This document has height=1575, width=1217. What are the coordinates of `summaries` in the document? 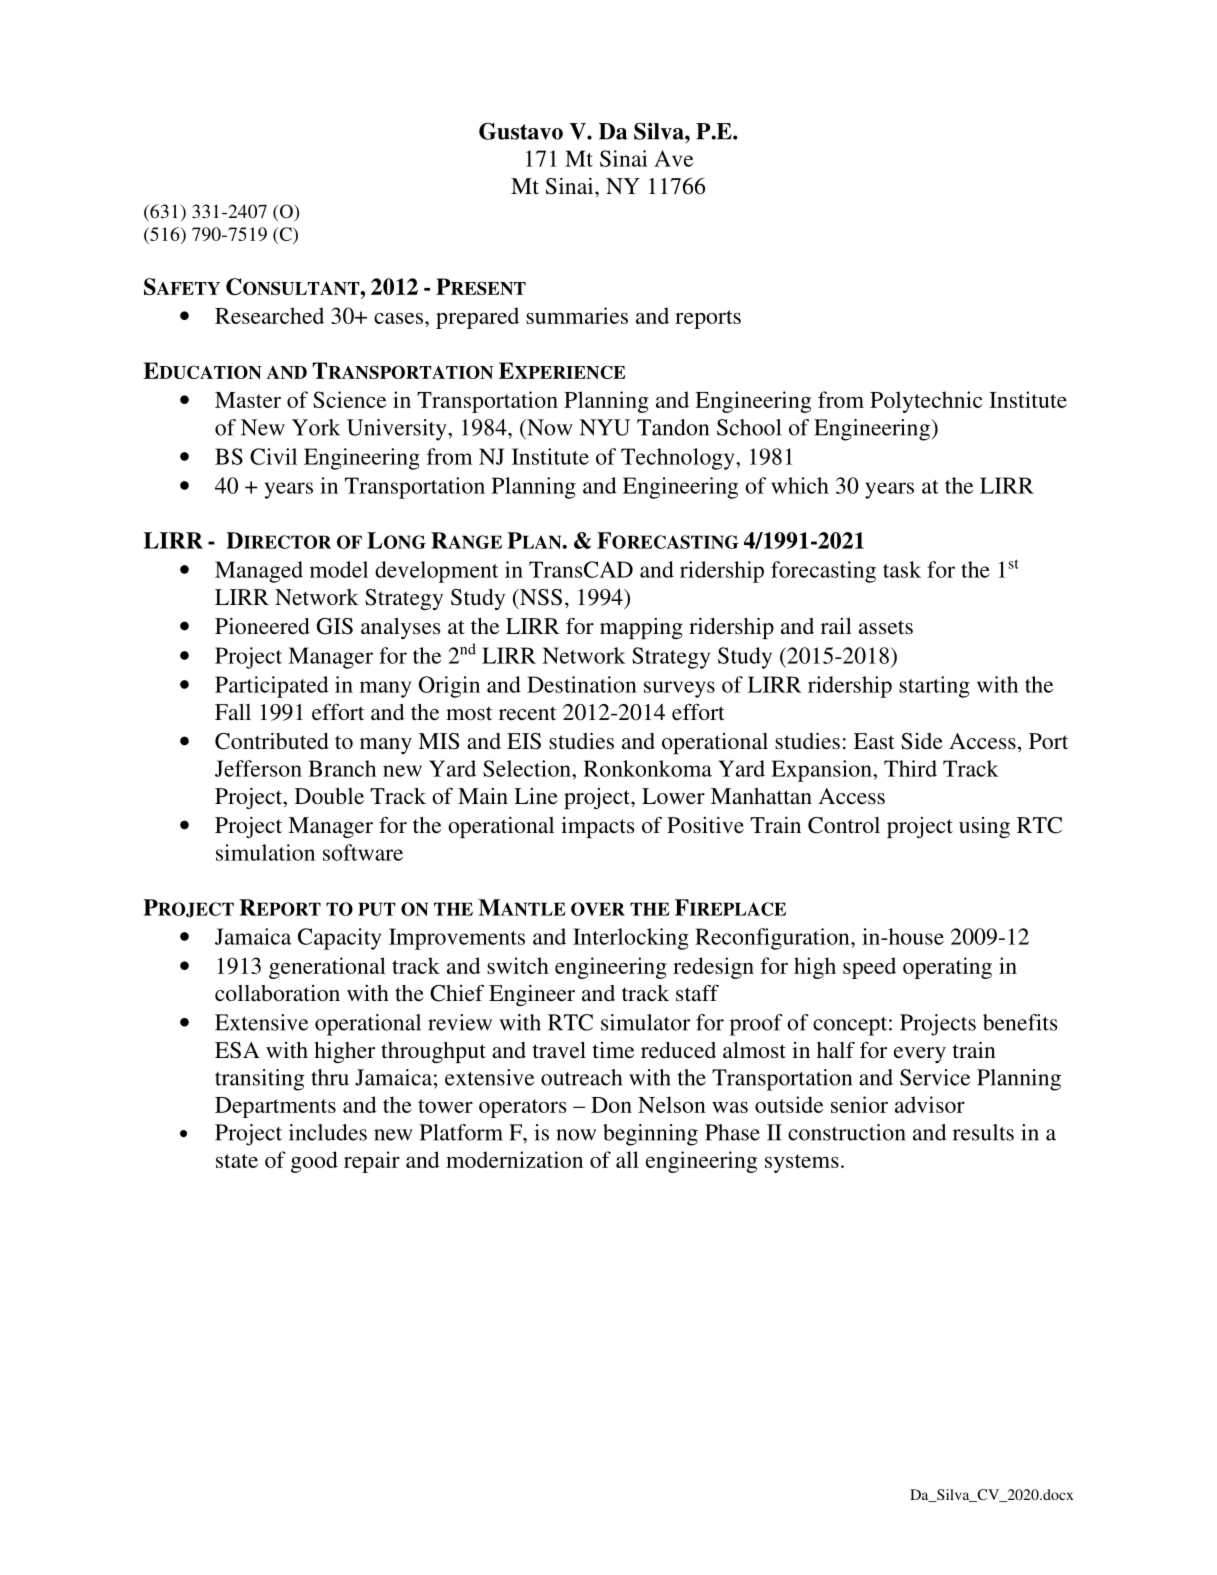 It's located at (577, 315).
